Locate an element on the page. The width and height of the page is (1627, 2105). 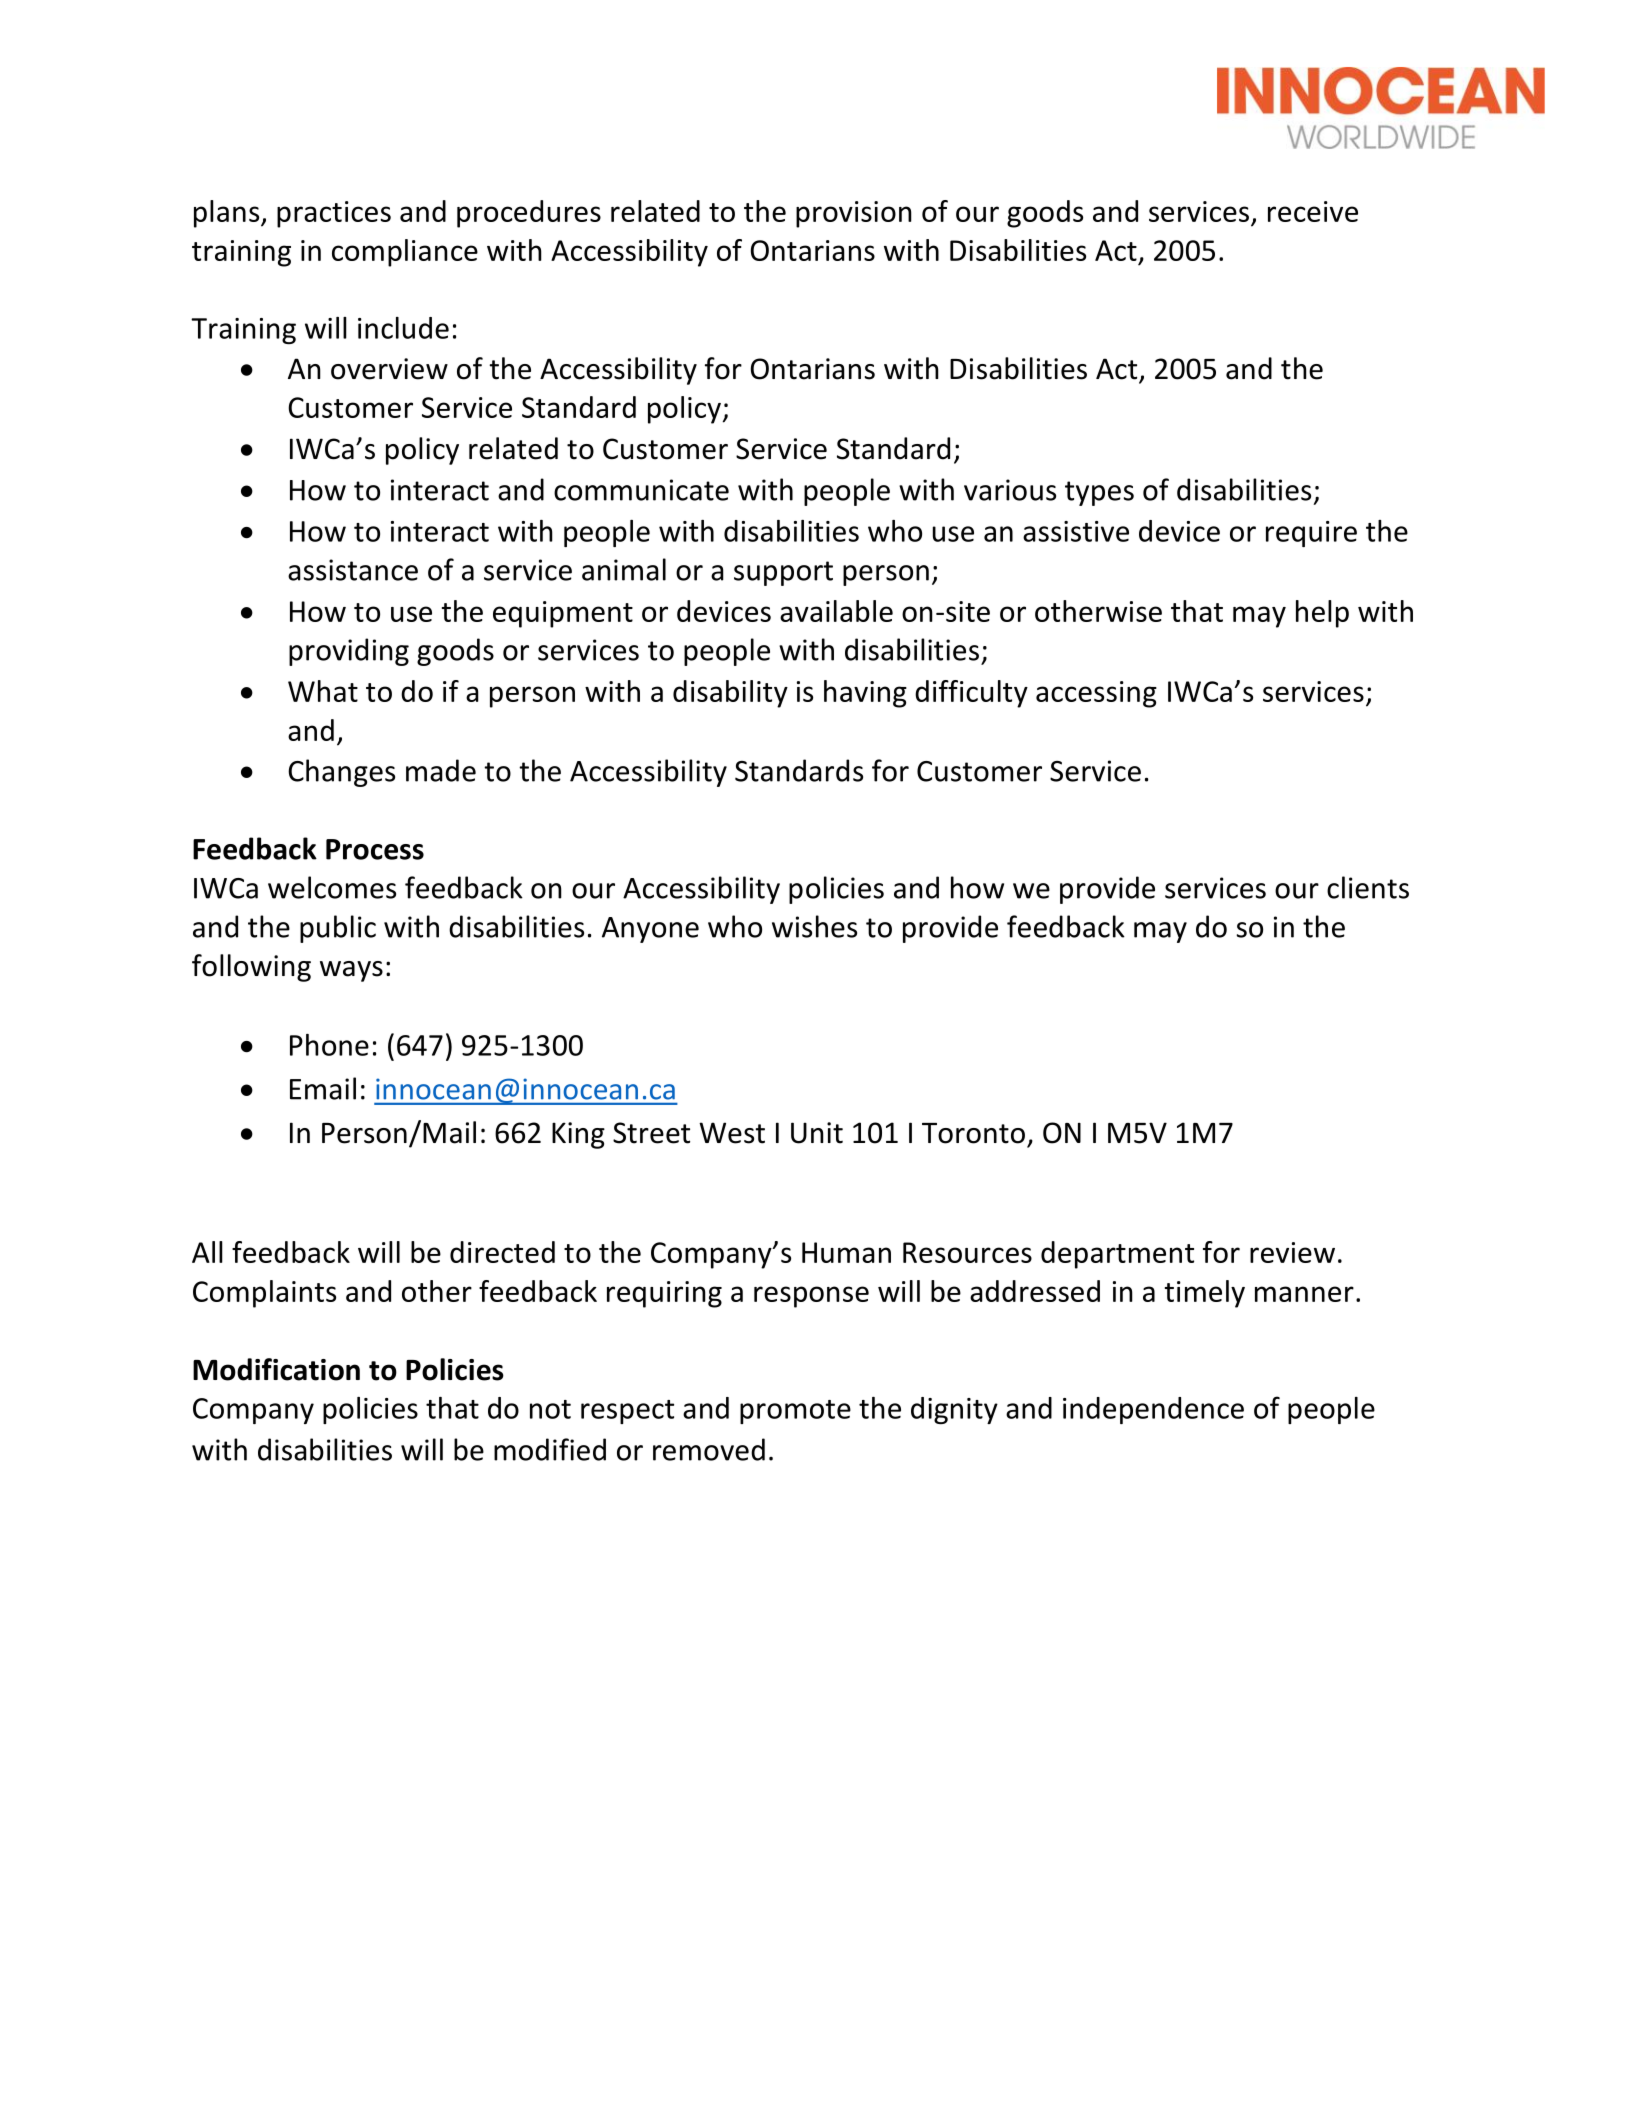
receive is located at coordinates (1313, 211).
